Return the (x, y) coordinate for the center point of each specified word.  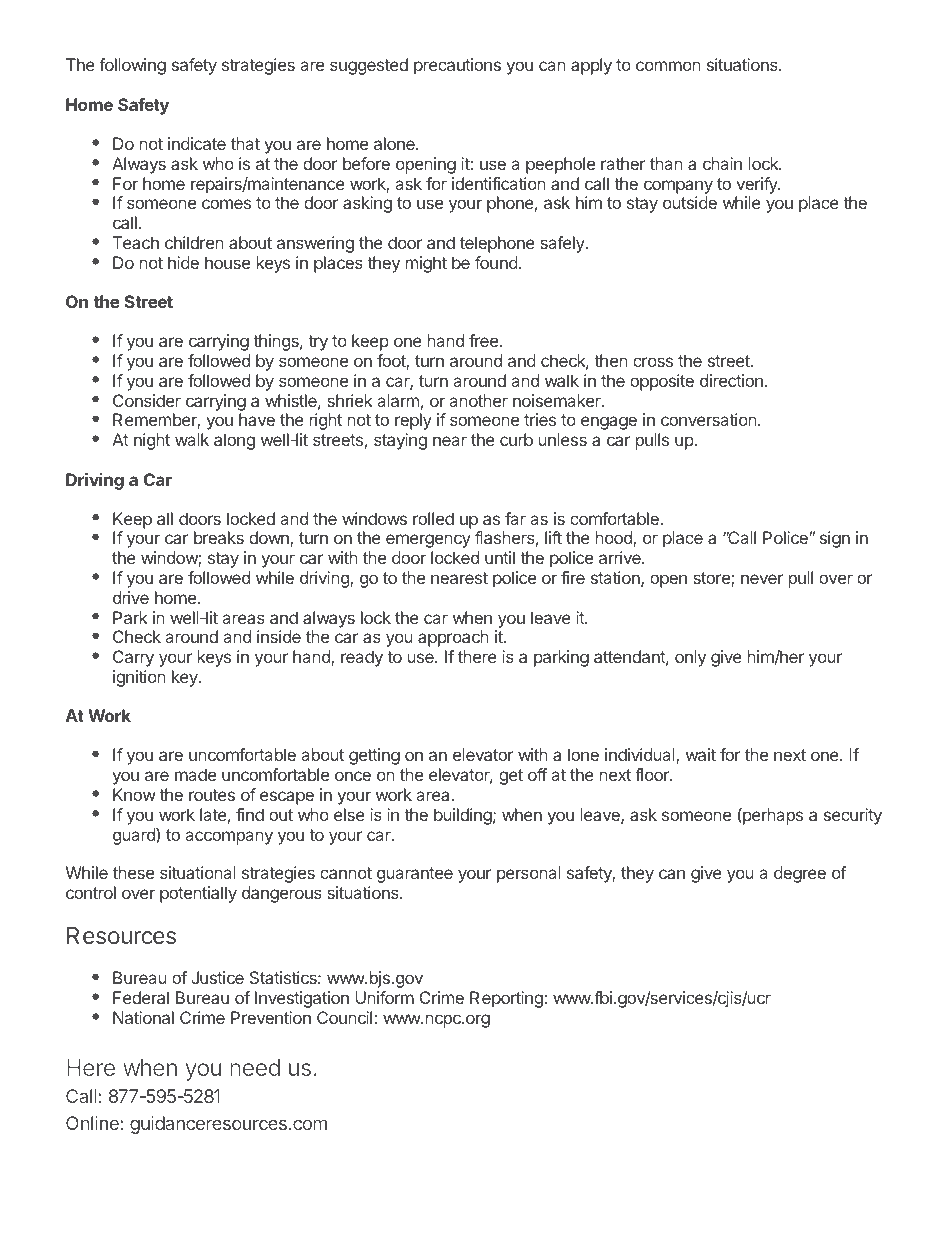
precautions (457, 66)
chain (722, 163)
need (255, 1067)
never (762, 579)
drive (131, 597)
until (500, 557)
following (132, 66)
